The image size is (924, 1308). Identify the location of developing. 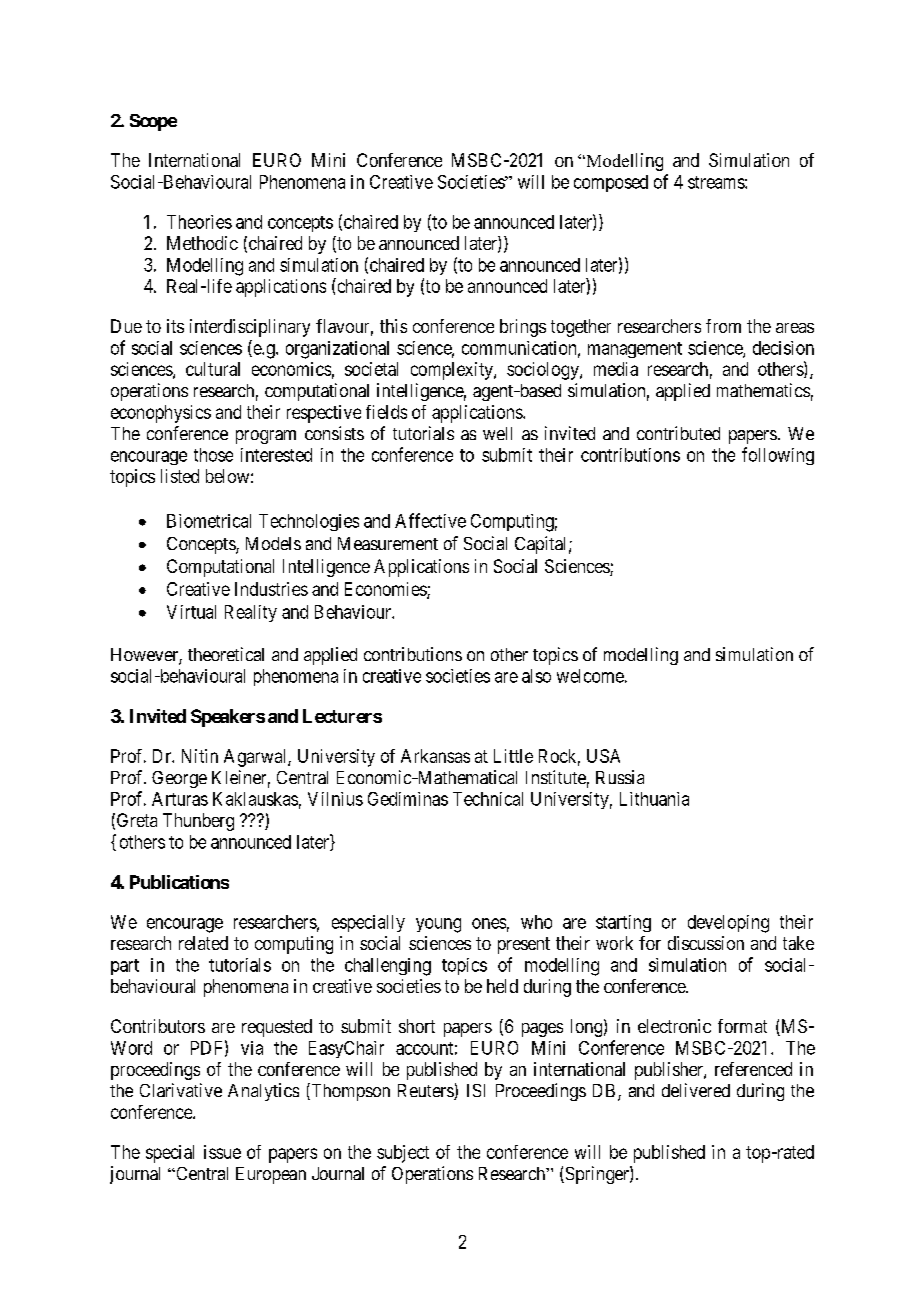
(728, 924).
